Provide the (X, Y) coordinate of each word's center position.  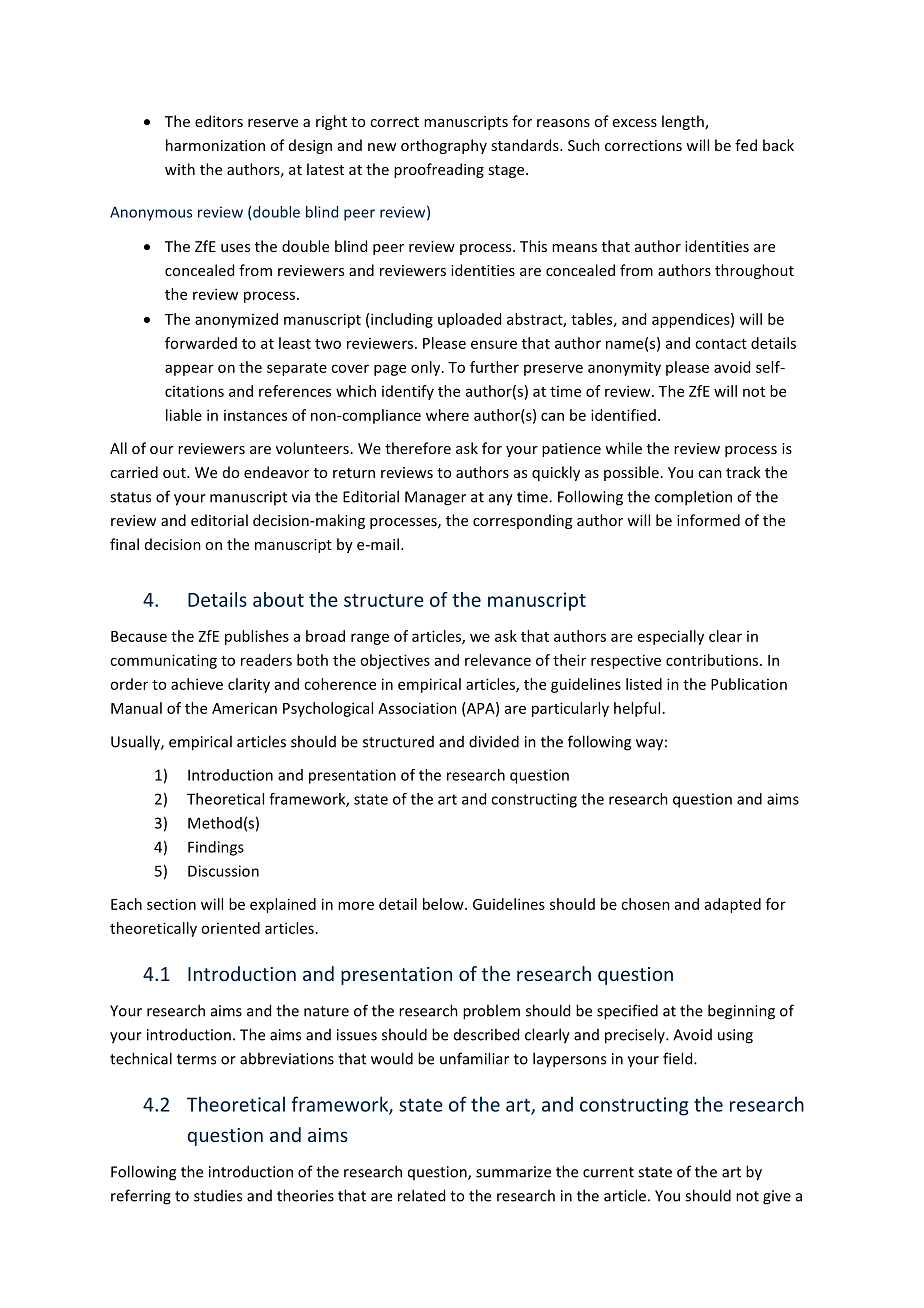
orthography (444, 146)
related (421, 1195)
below (444, 904)
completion (693, 498)
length (684, 122)
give (777, 1197)
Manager (435, 498)
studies (218, 1196)
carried (134, 472)
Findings (216, 848)
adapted (733, 905)
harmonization (215, 145)
